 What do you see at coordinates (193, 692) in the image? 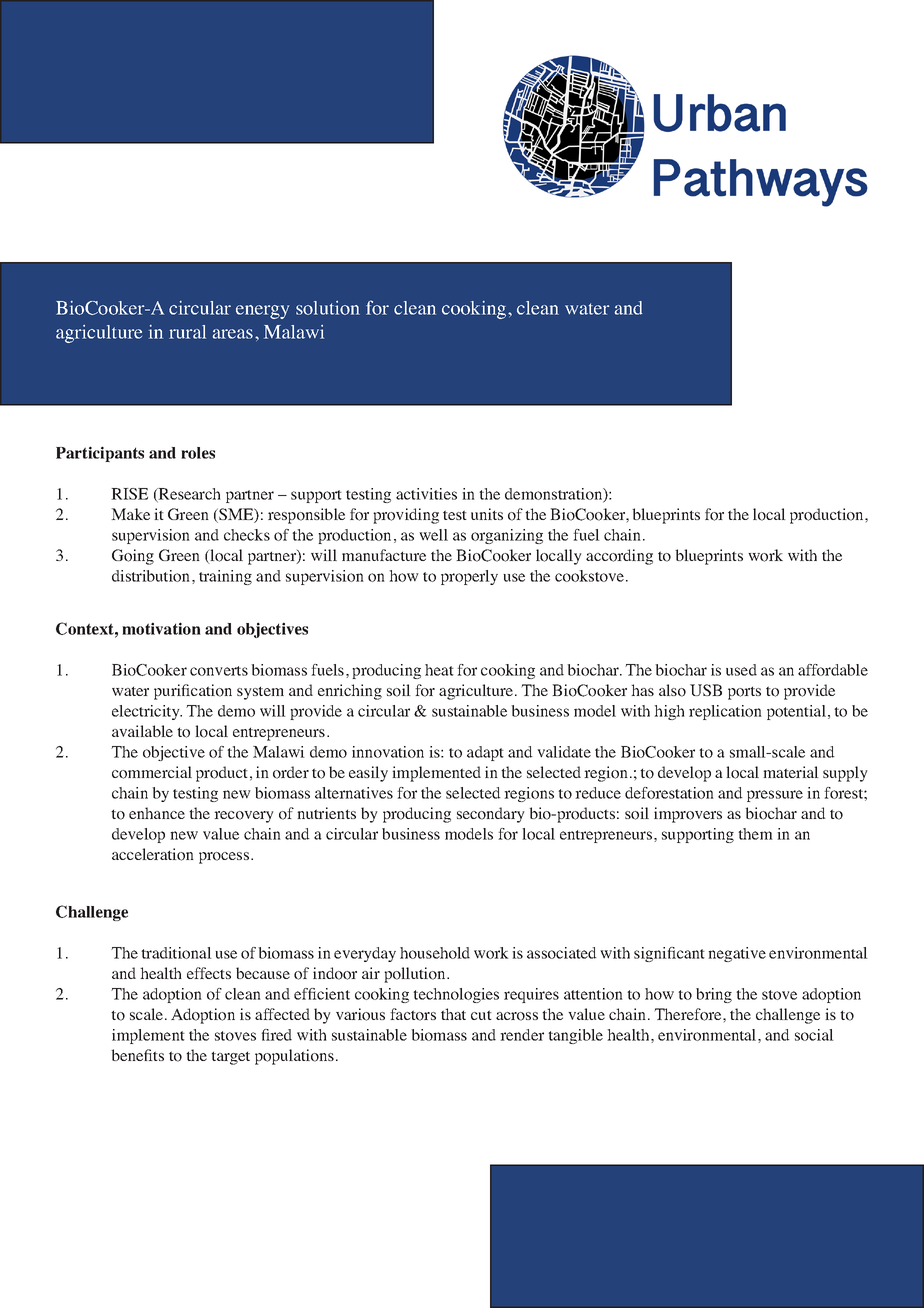
I see `purification` at bounding box center [193, 692].
